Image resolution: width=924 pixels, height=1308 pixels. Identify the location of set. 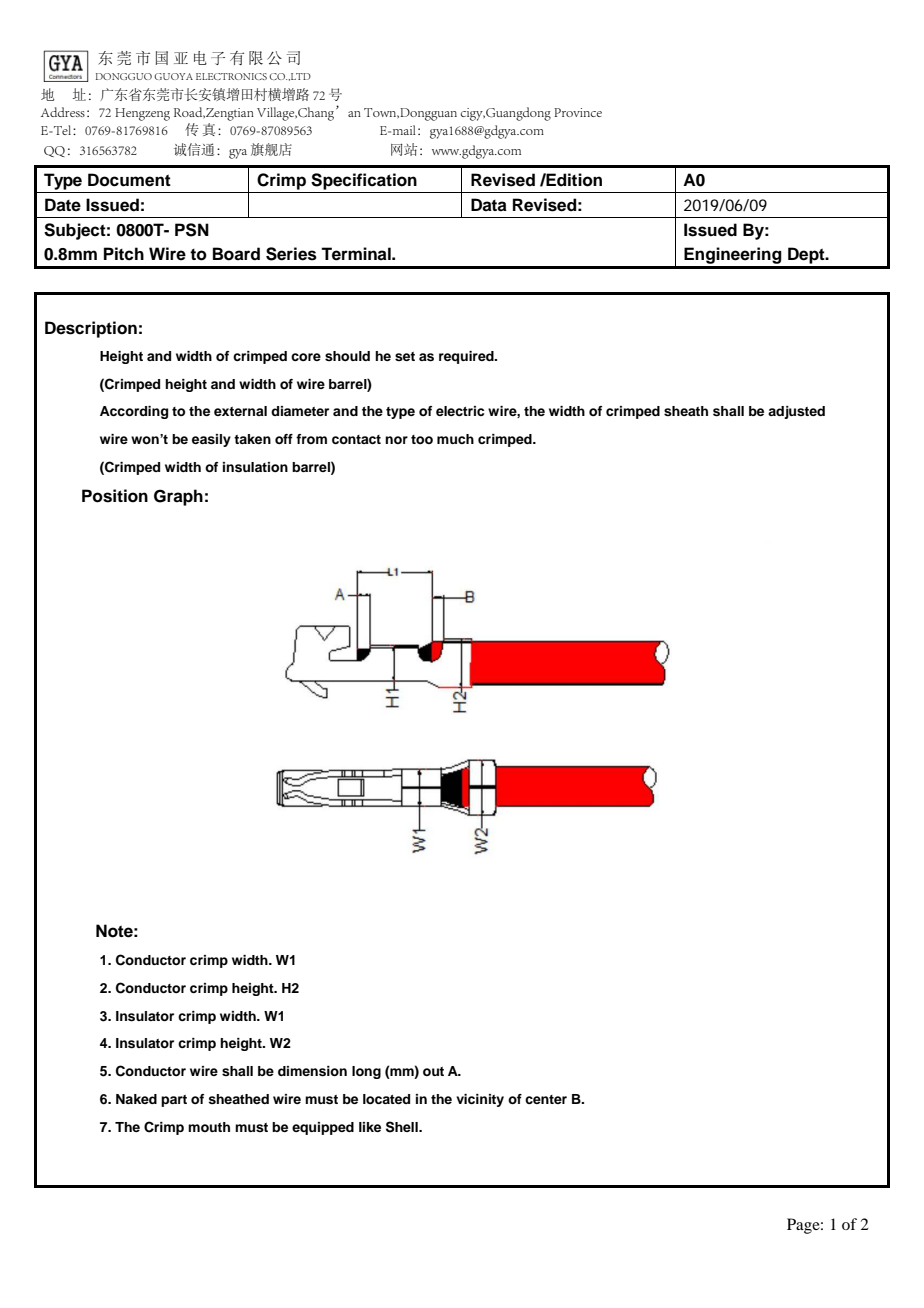
(405, 356).
